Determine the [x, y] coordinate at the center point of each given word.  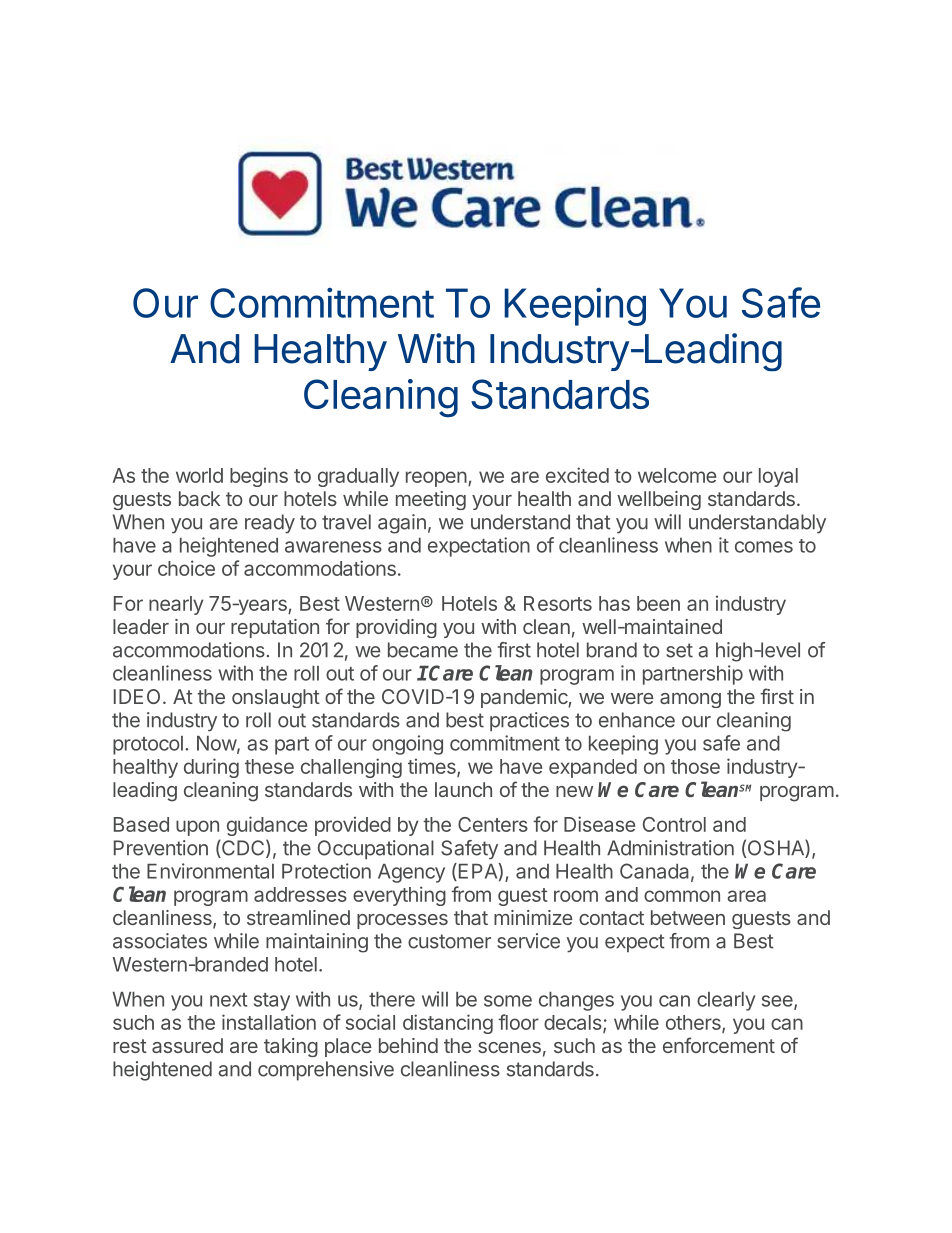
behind [408, 1045]
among [690, 700]
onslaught [276, 698]
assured [187, 1045]
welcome [677, 475]
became [423, 650]
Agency [411, 873]
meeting [431, 500]
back [199, 498]
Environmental [210, 871]
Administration [670, 848]
